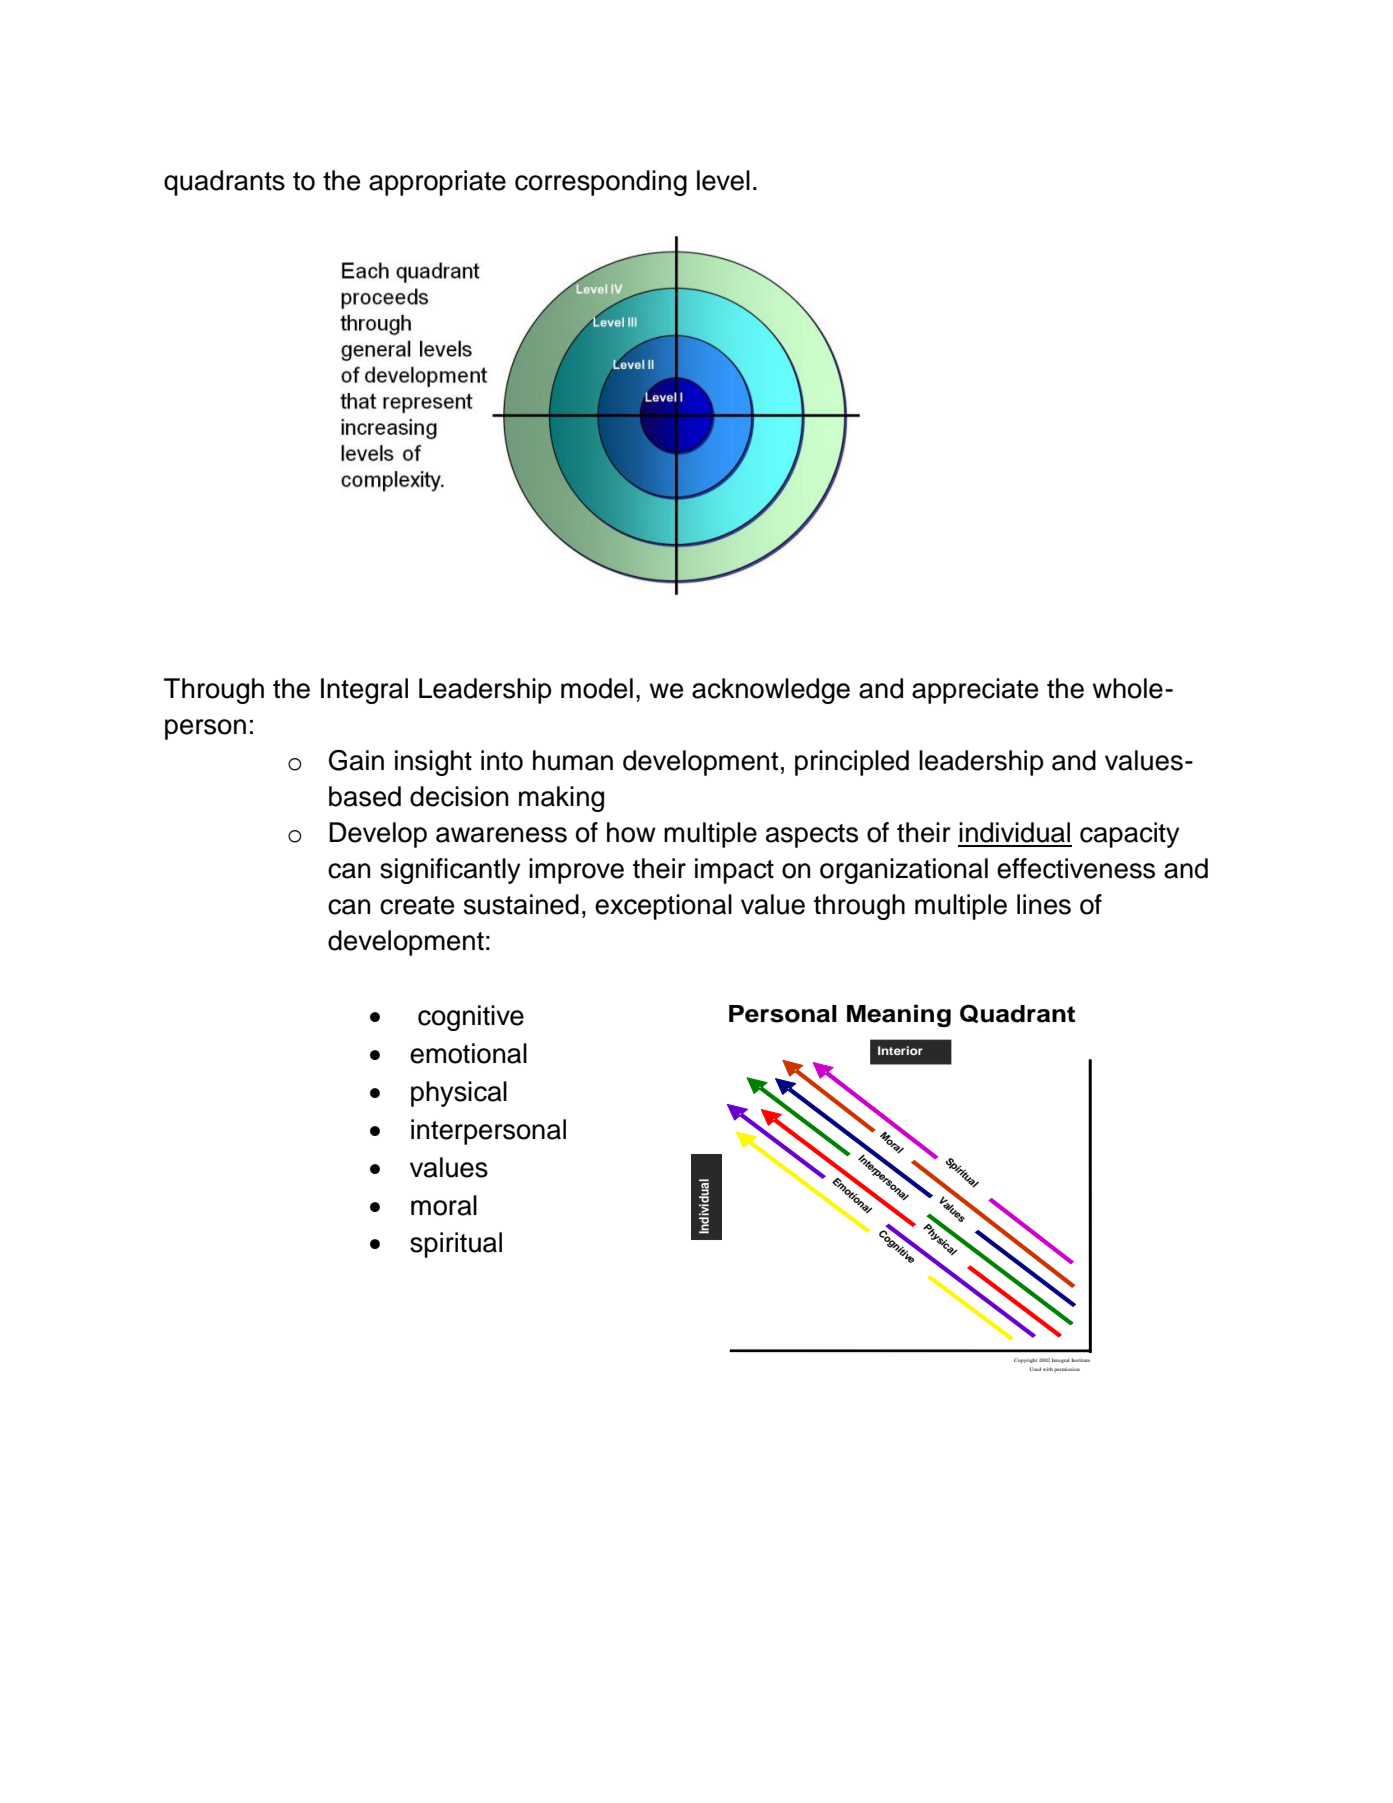 The width and height of the image is (1393, 1803). What do you see at coordinates (975, 691) in the image?
I see `appreciate` at bounding box center [975, 691].
